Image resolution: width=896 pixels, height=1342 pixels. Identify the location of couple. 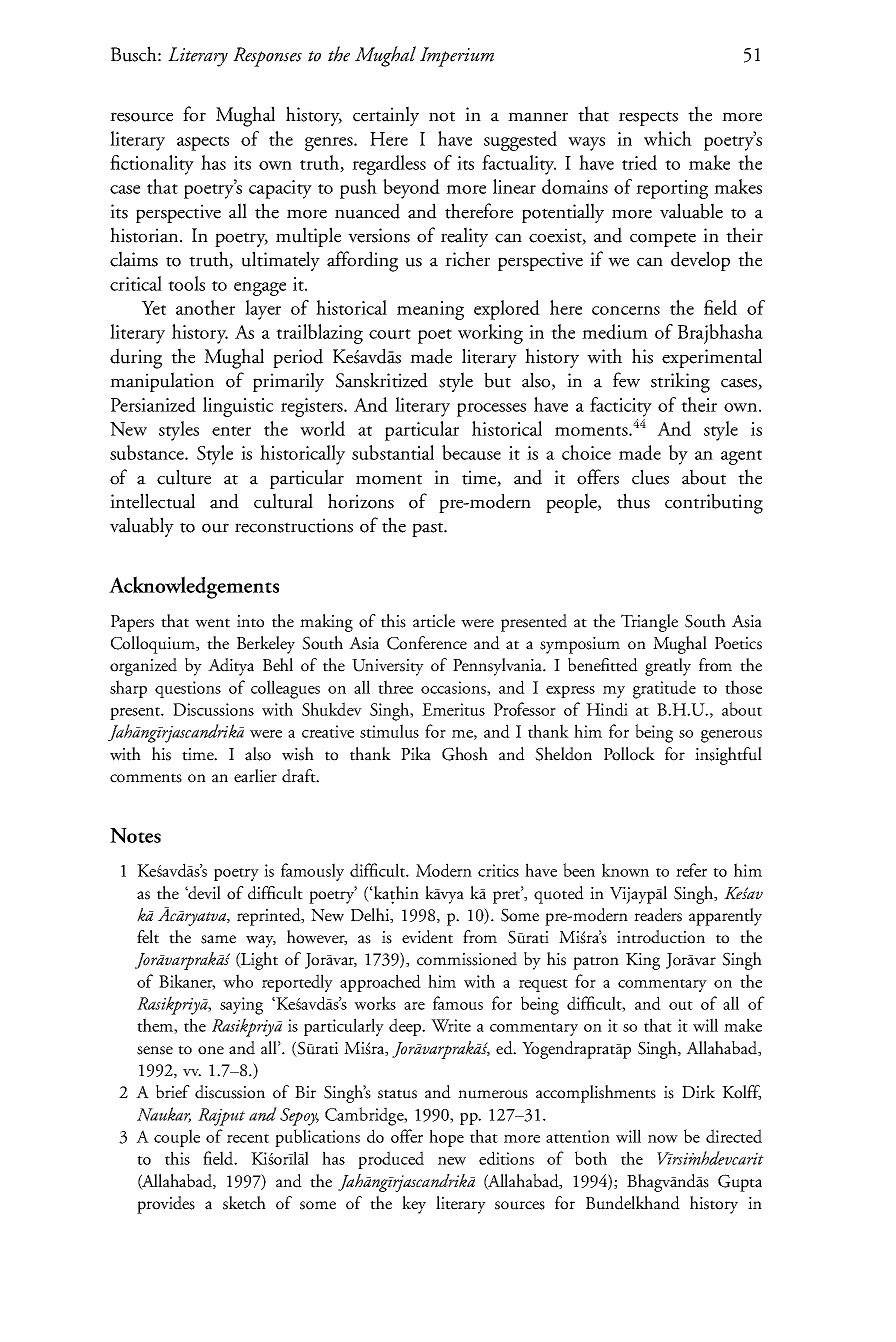
(177, 1138).
